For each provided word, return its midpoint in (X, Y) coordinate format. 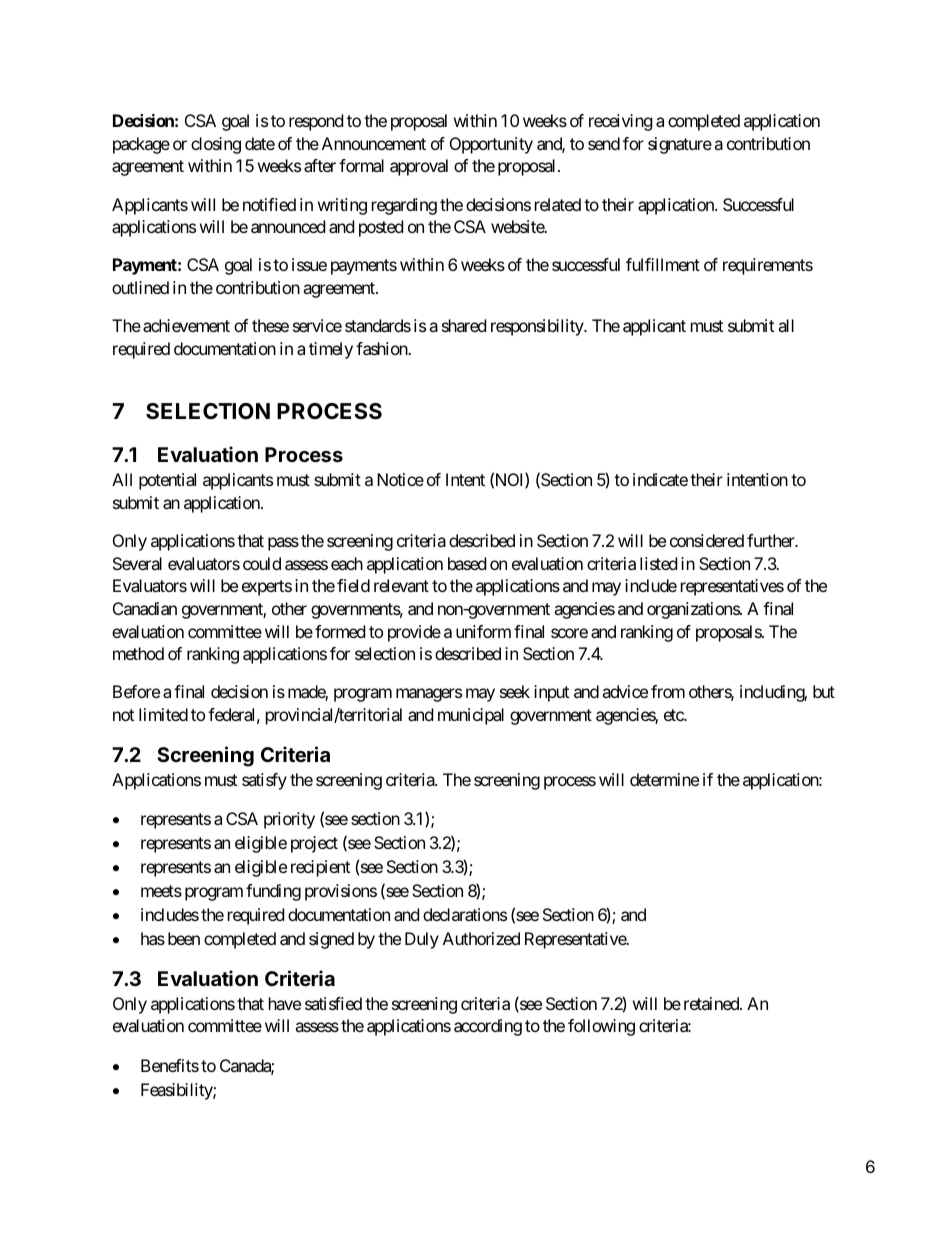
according (488, 1027)
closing (216, 145)
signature (680, 145)
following (601, 1027)
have (285, 1003)
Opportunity (491, 145)
